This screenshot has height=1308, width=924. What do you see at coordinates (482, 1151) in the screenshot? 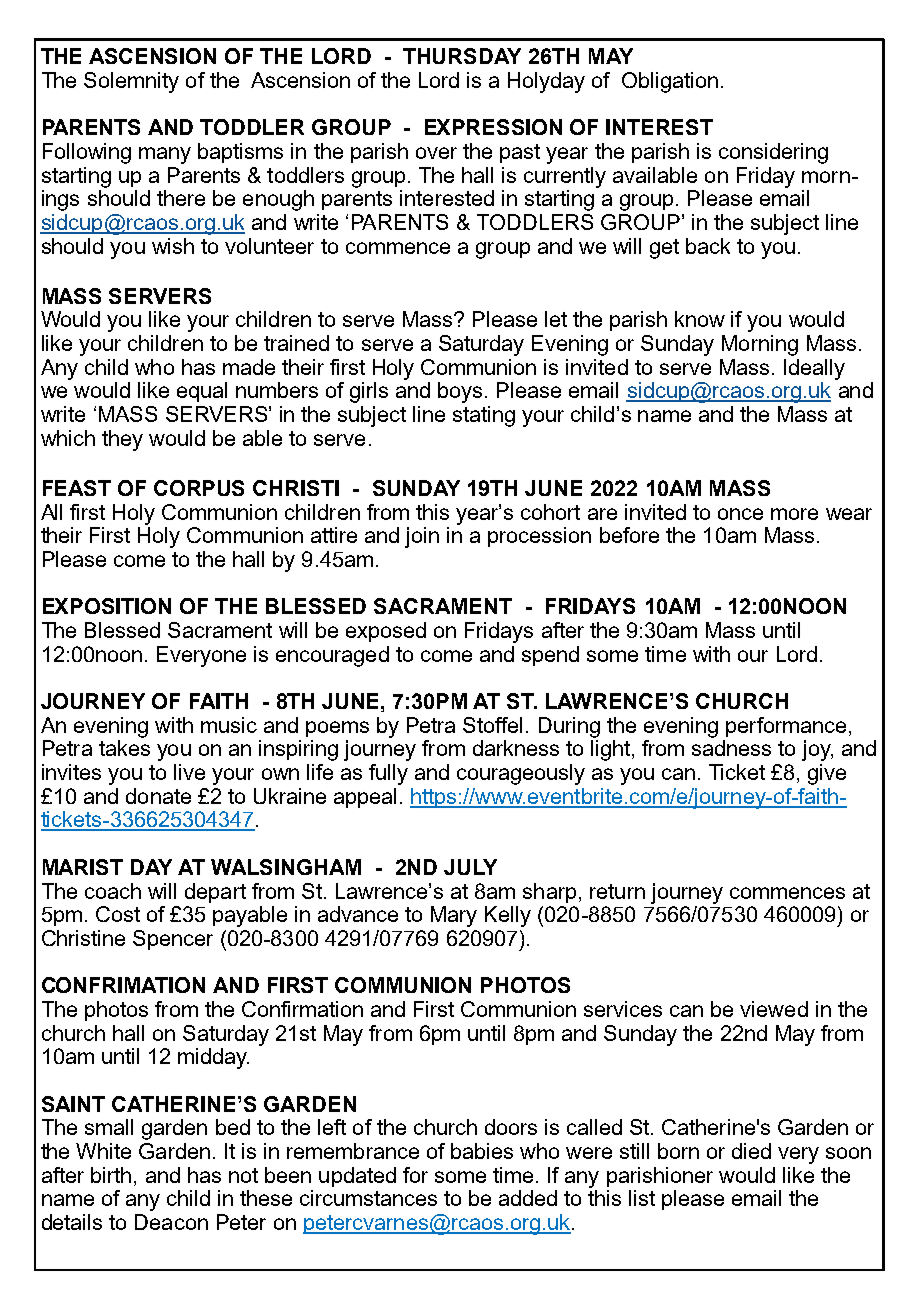
I see `babies` at bounding box center [482, 1151].
